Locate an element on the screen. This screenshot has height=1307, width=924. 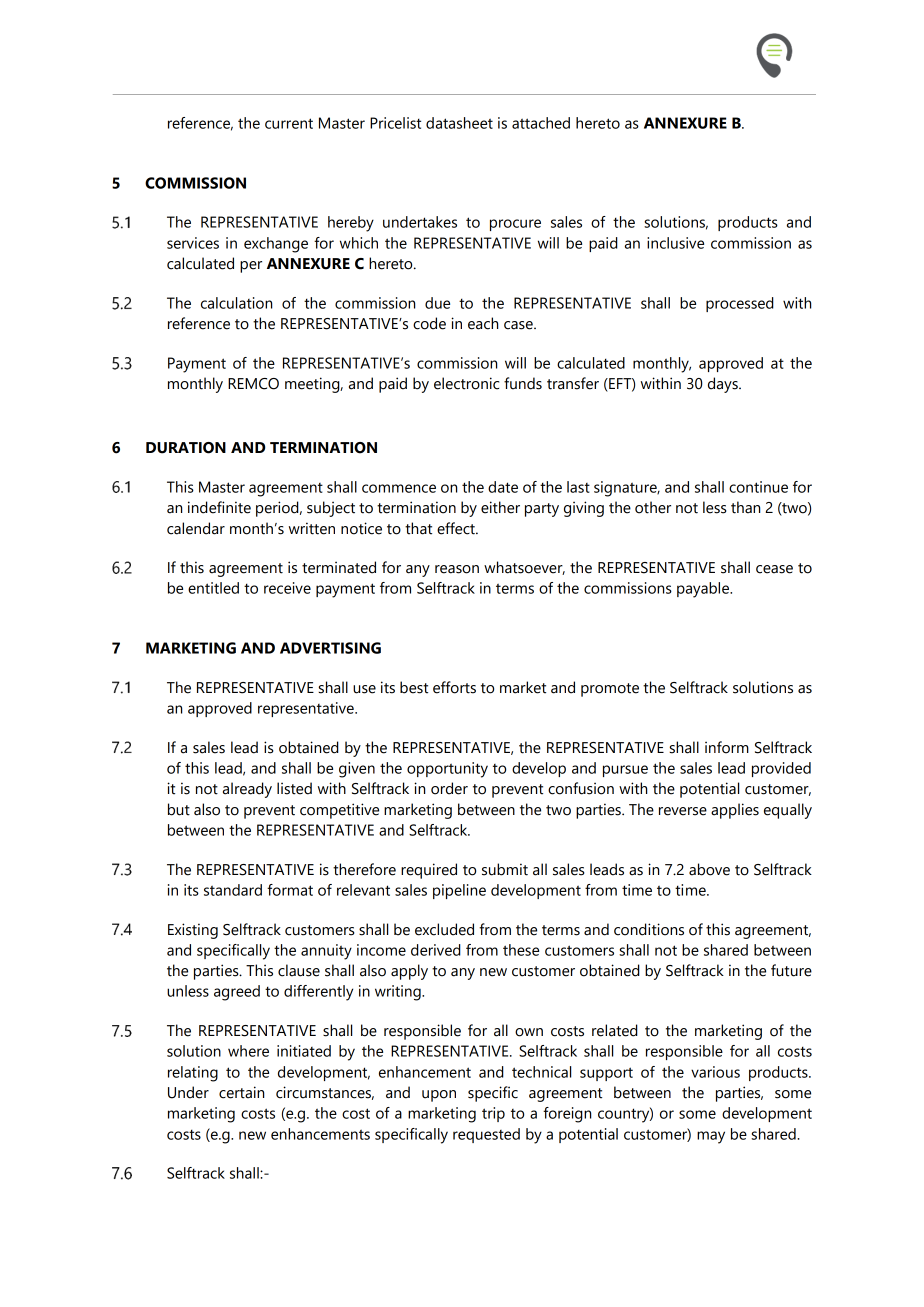
inclusive is located at coordinates (675, 243).
